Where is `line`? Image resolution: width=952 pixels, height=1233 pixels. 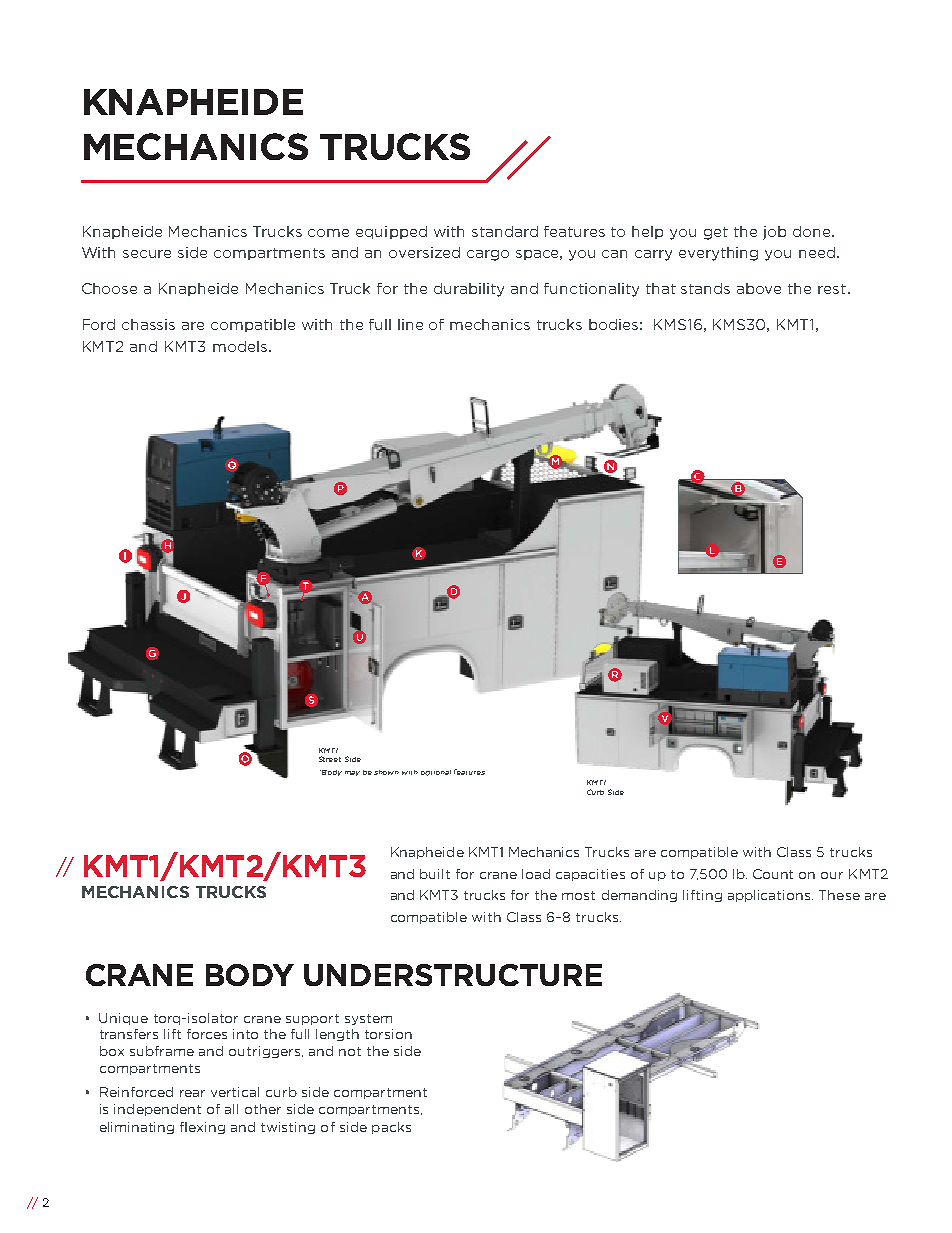 line is located at coordinates (410, 324).
